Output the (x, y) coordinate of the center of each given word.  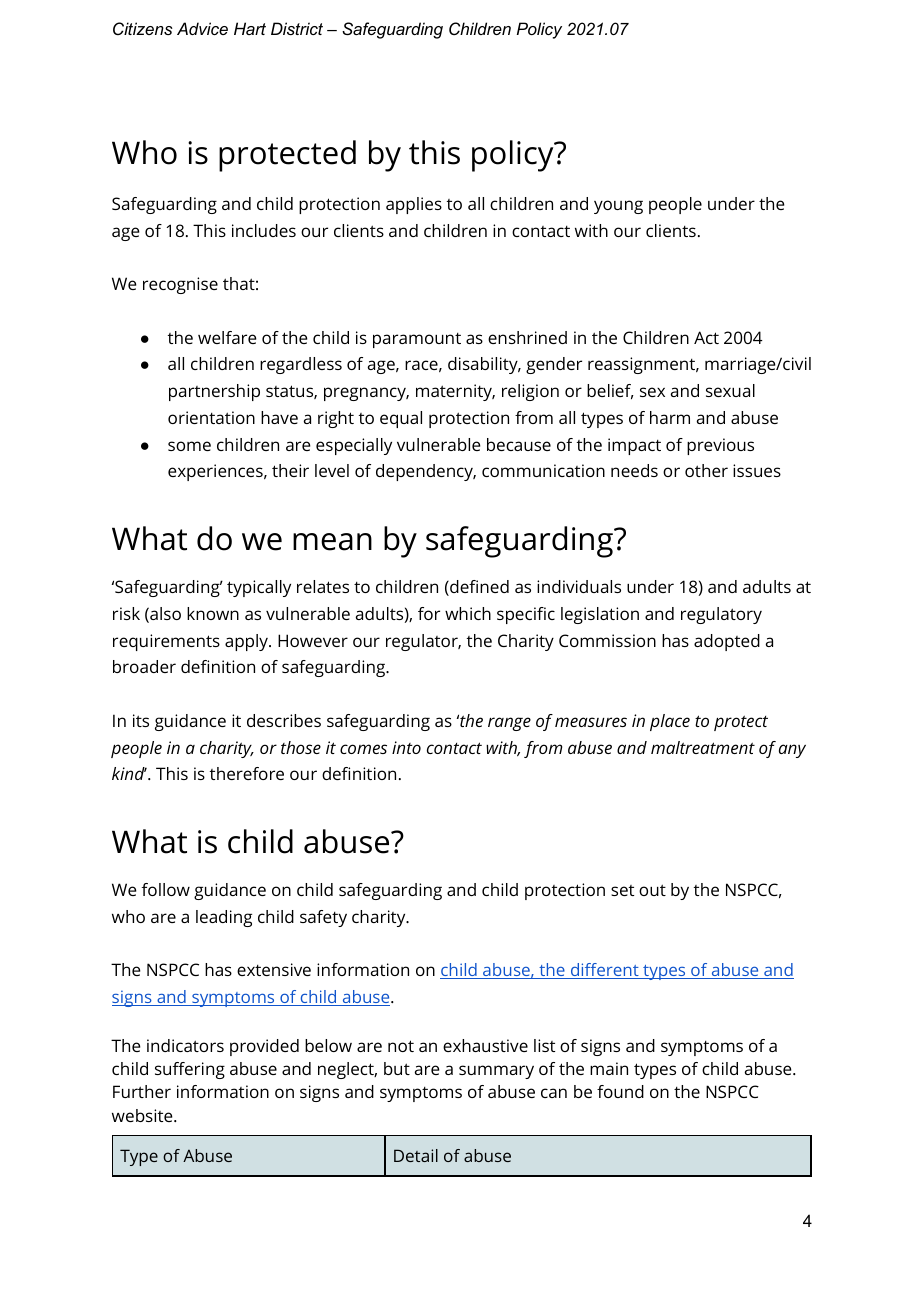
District (297, 28)
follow (166, 889)
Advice (202, 28)
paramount (417, 340)
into (406, 747)
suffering (190, 1070)
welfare (227, 337)
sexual (730, 390)
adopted (727, 642)
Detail (416, 1155)
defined (478, 588)
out (652, 890)
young (618, 207)
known (213, 613)
